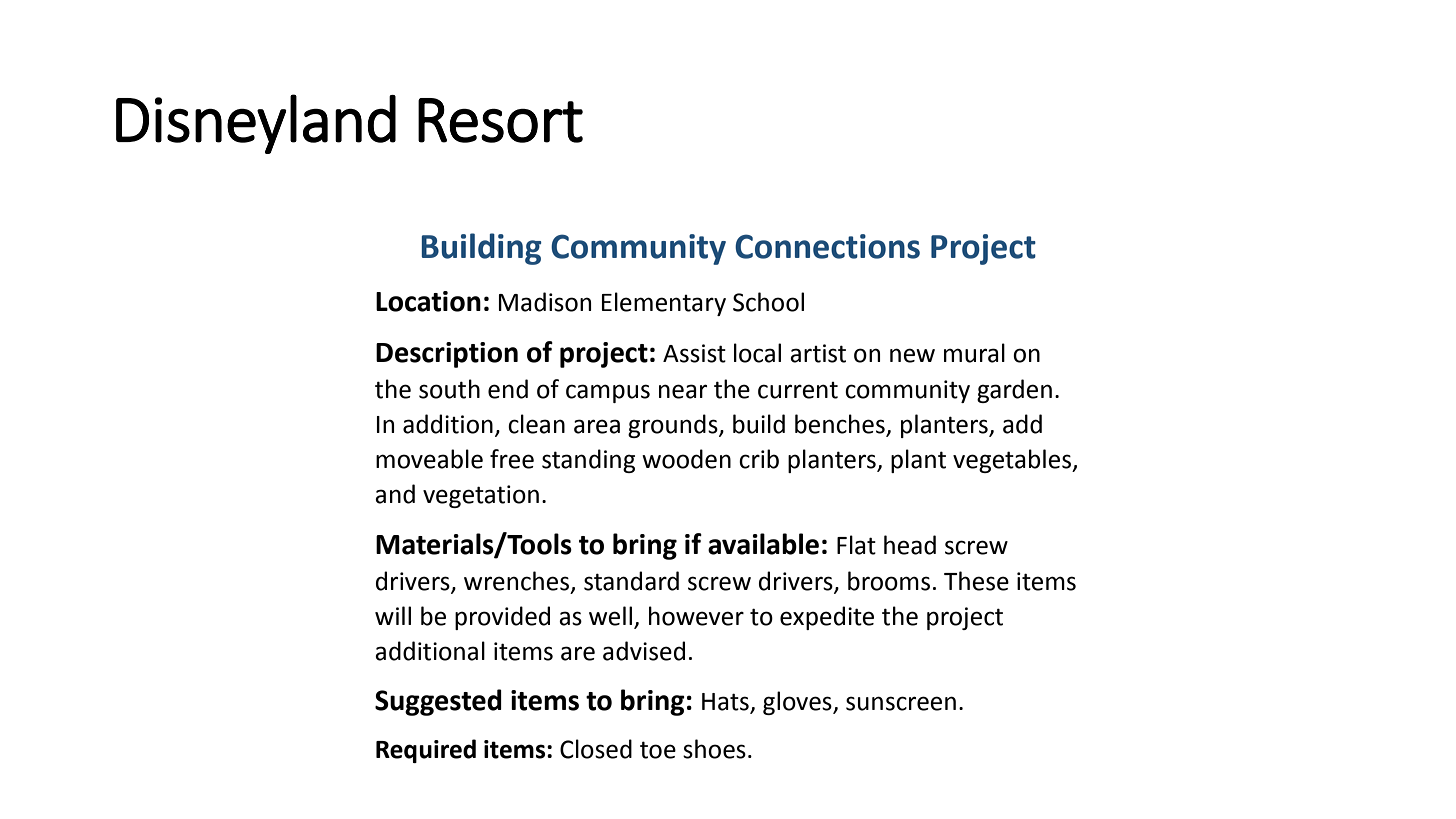 The image size is (1456, 819). Describe the element at coordinates (426, 751) in the screenshot. I see `Required` at that location.
